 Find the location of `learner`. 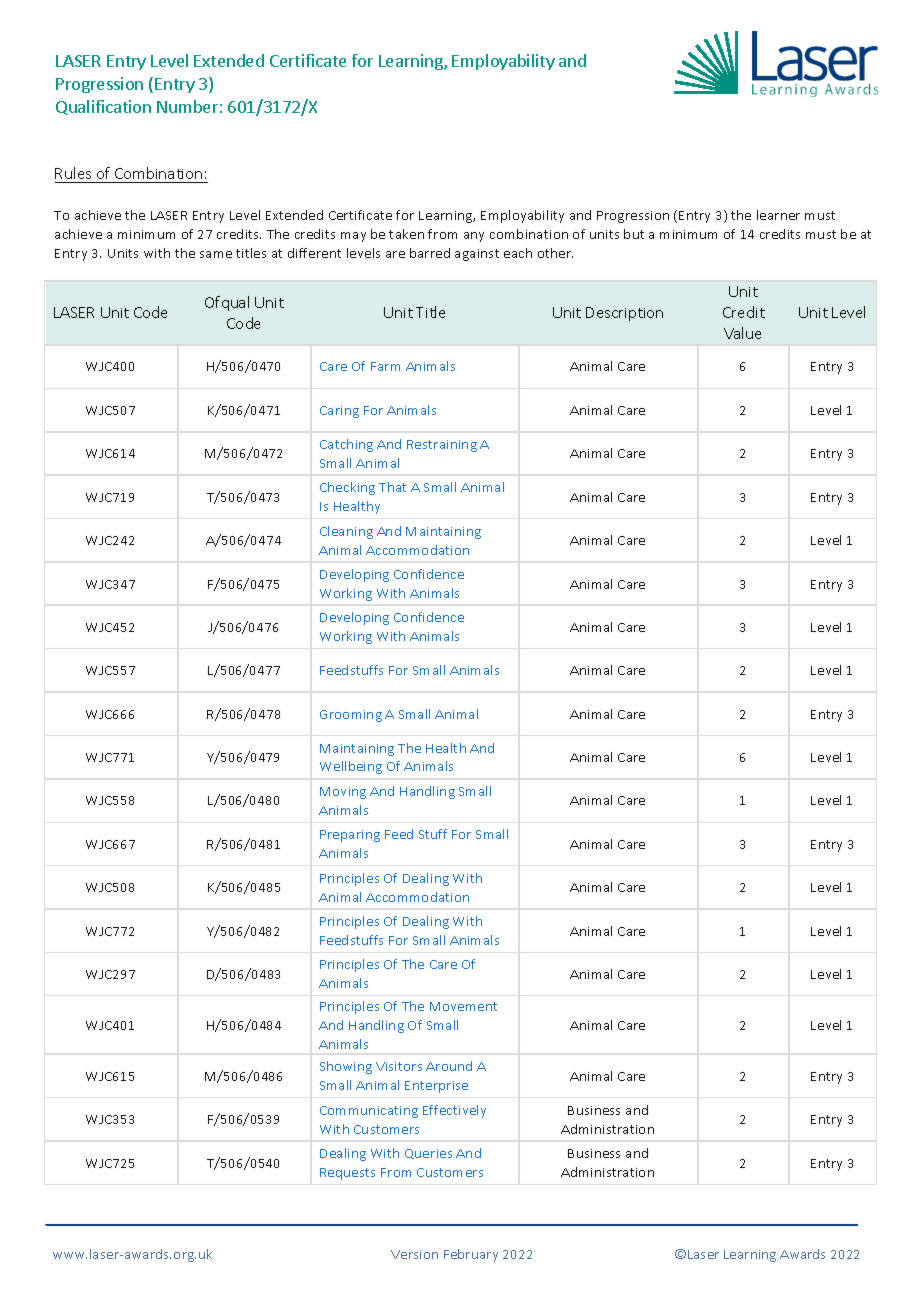

learner is located at coordinates (778, 215).
